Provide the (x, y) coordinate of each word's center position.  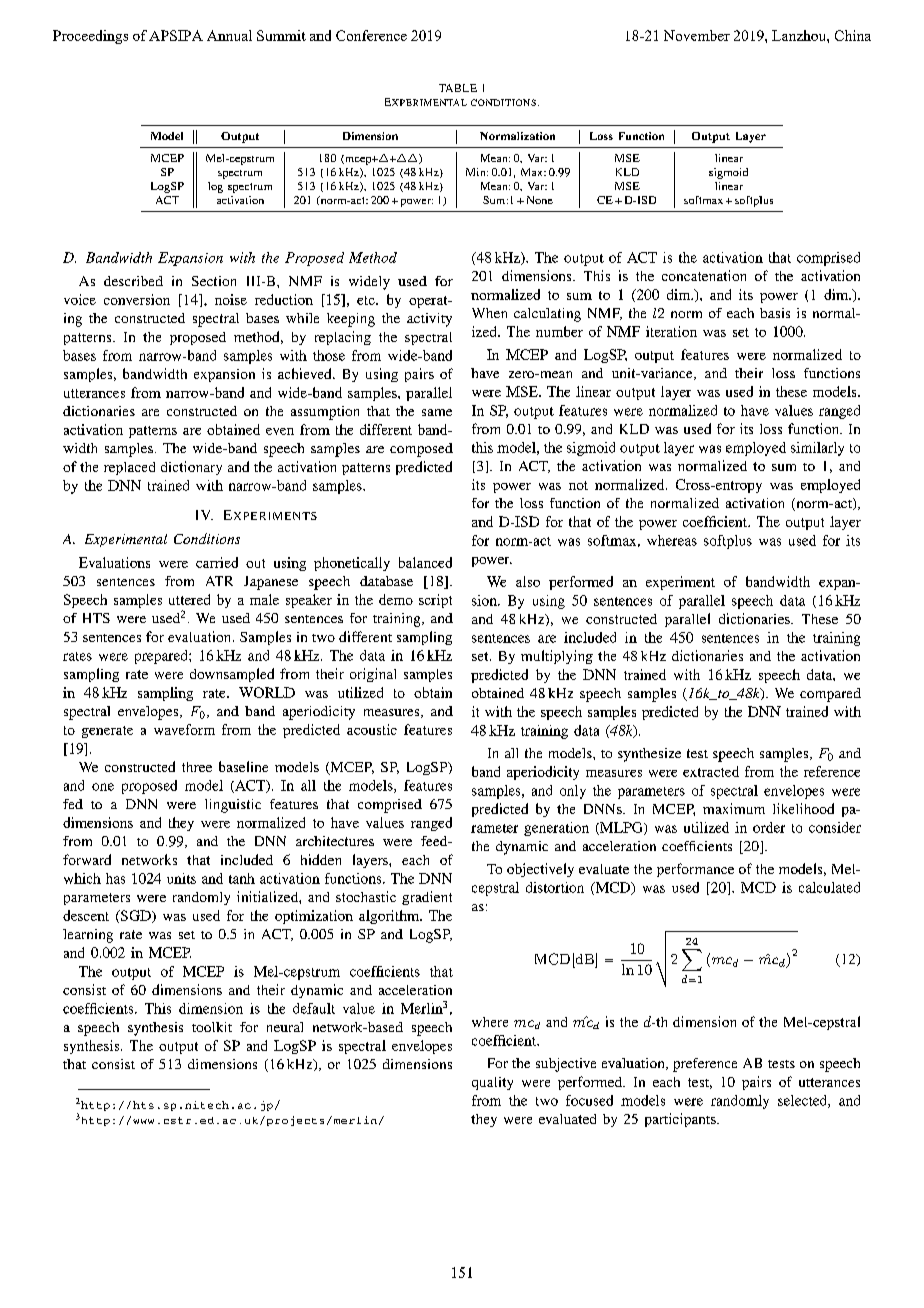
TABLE (458, 88)
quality (492, 1083)
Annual (229, 35)
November (697, 35)
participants (681, 1120)
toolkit (212, 1027)
